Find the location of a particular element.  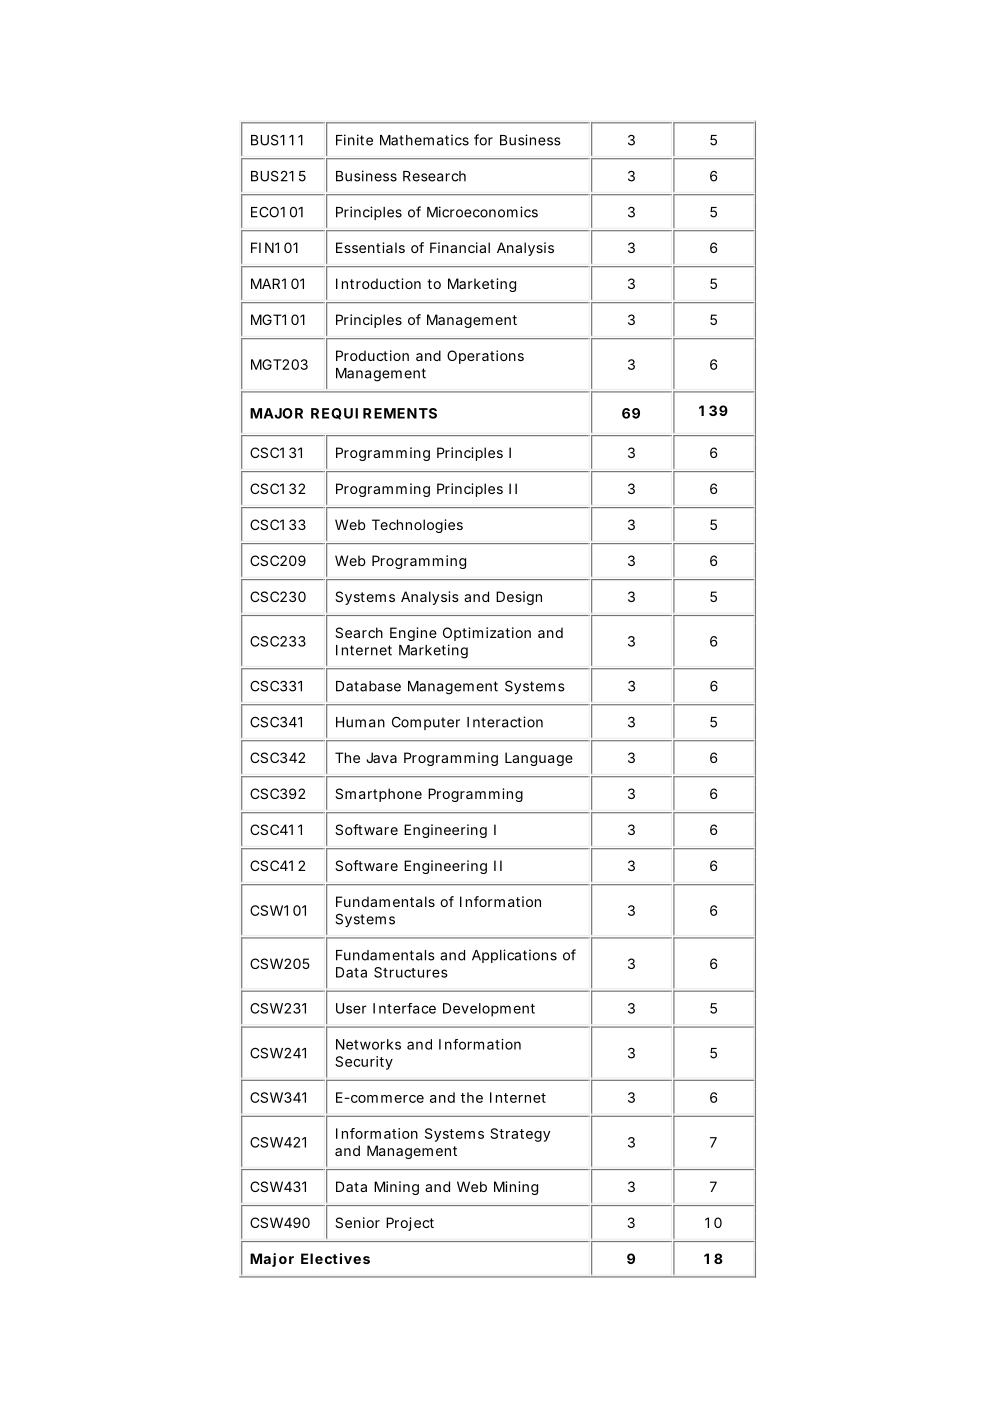

Microeconomics is located at coordinates (482, 212).
